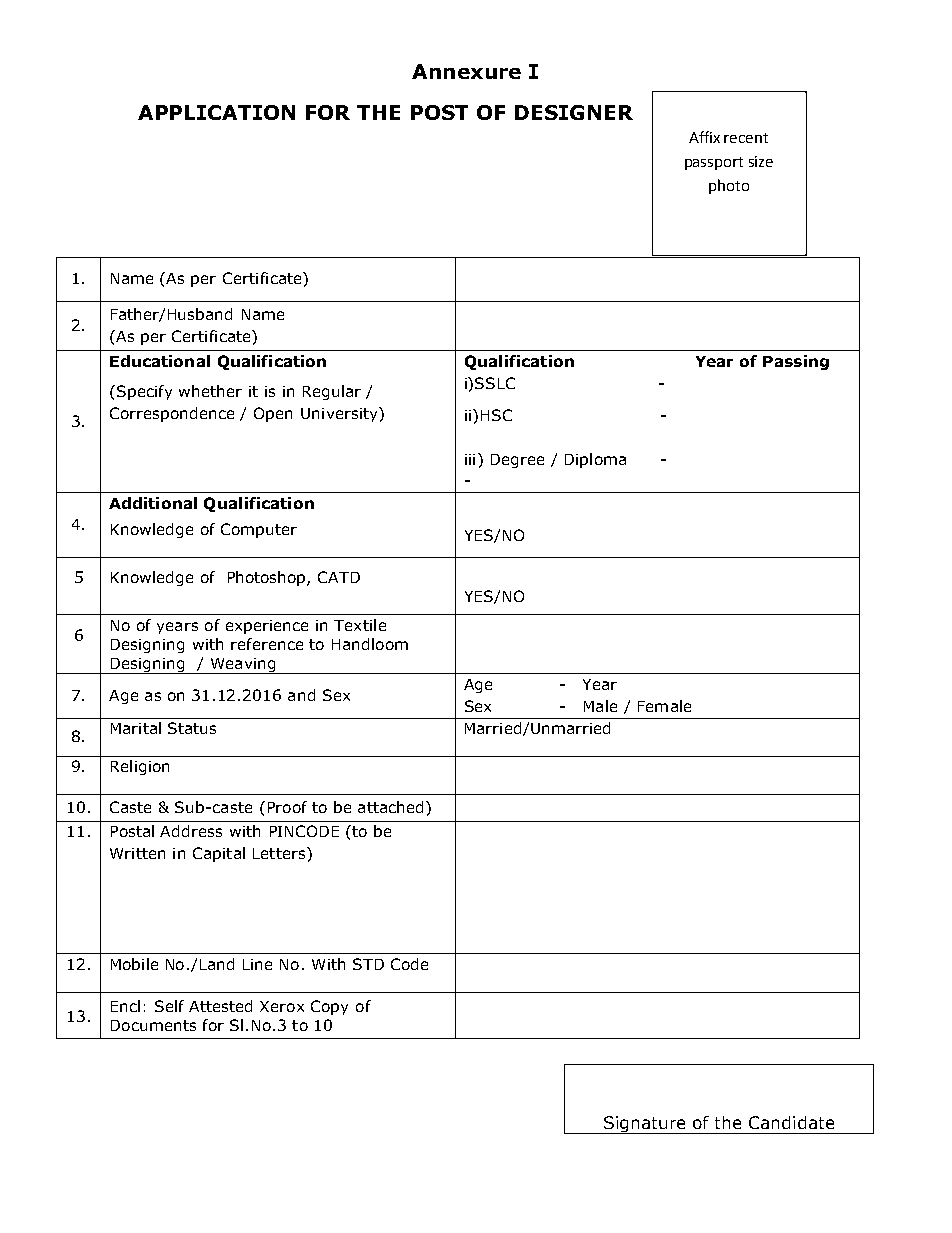  What do you see at coordinates (153, 1025) in the page?
I see `Documents` at bounding box center [153, 1025].
